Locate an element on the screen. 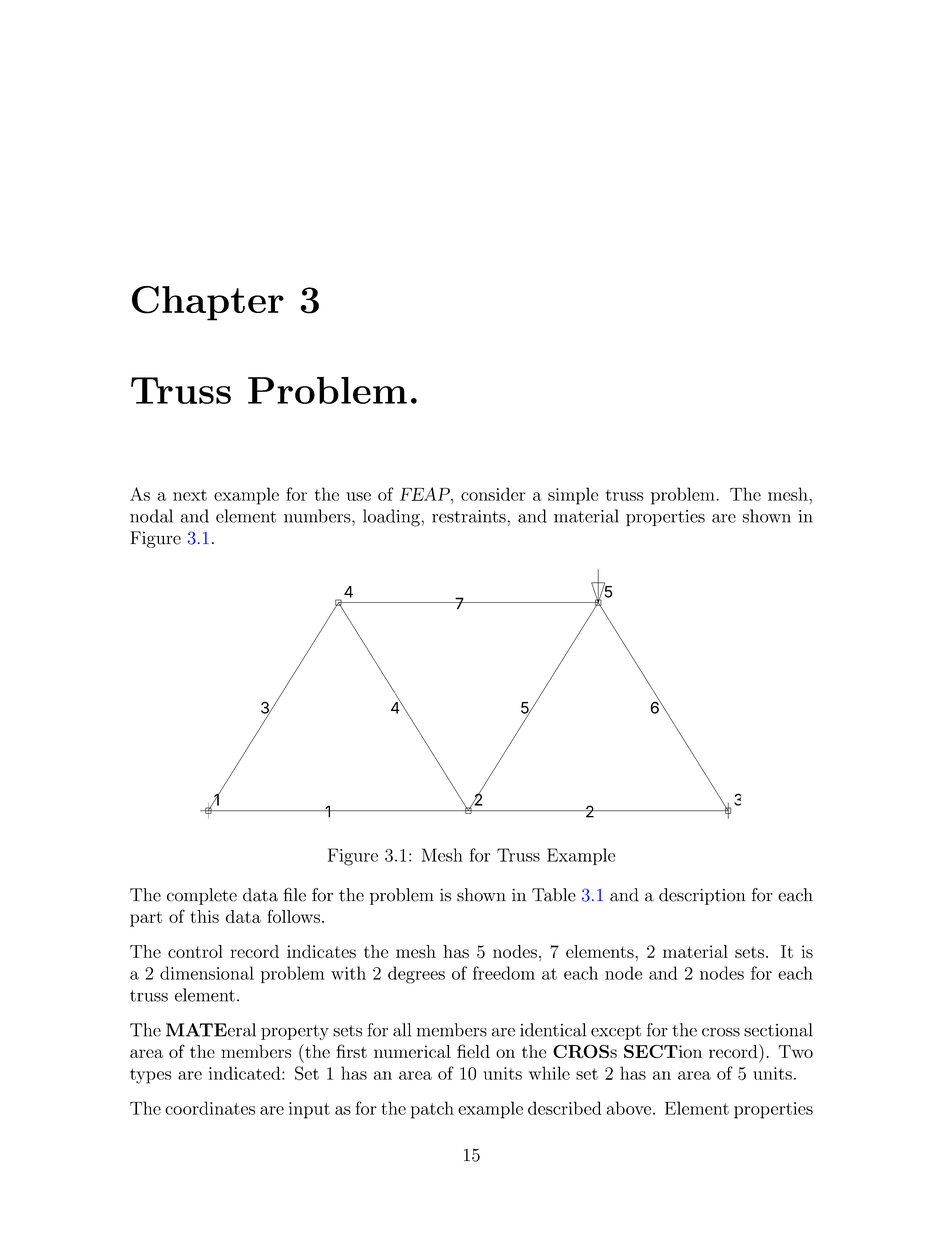 The width and height of the screenshot is (952, 1233). Chapter is located at coordinates (208, 303).
